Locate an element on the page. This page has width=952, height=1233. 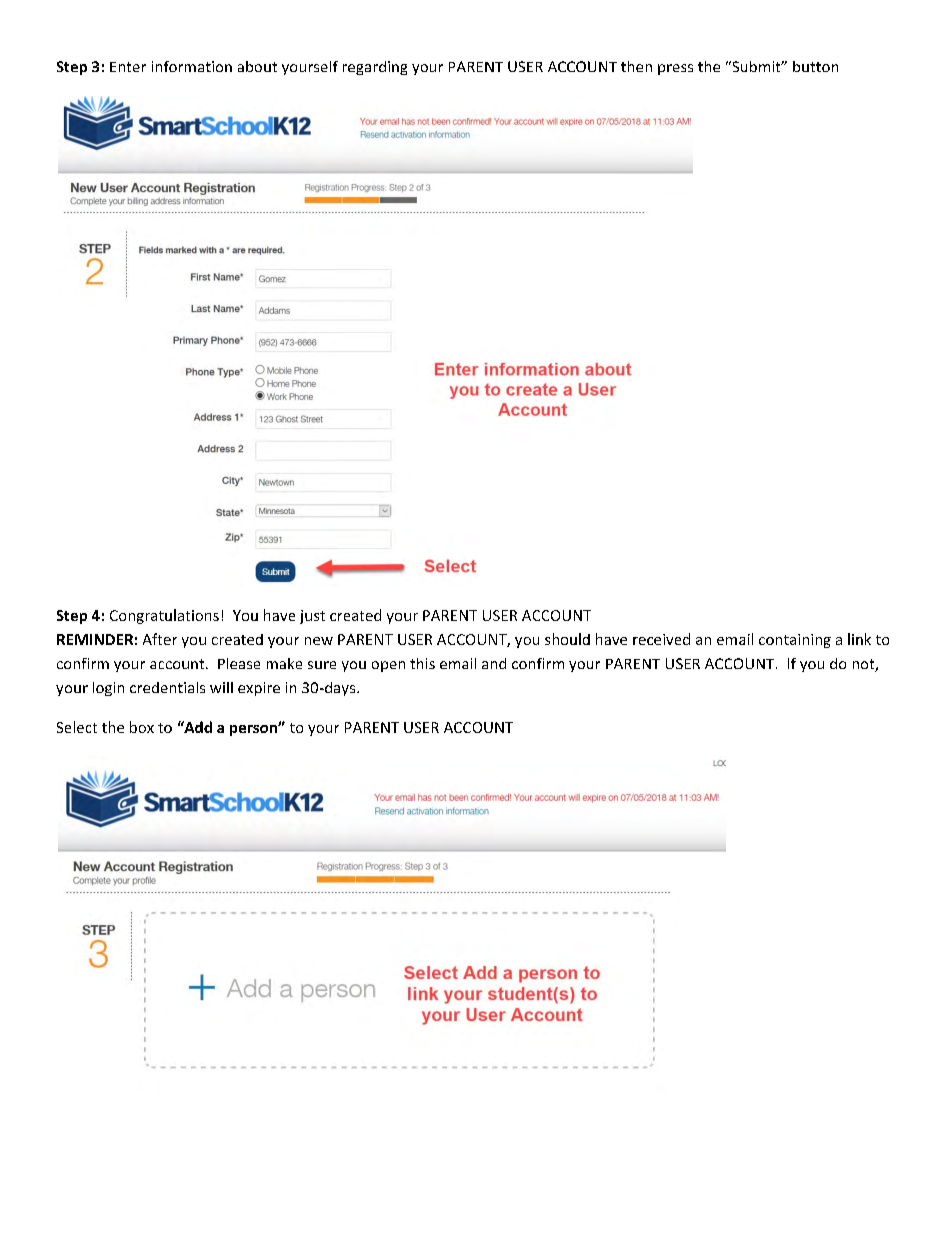
just is located at coordinates (312, 617).
